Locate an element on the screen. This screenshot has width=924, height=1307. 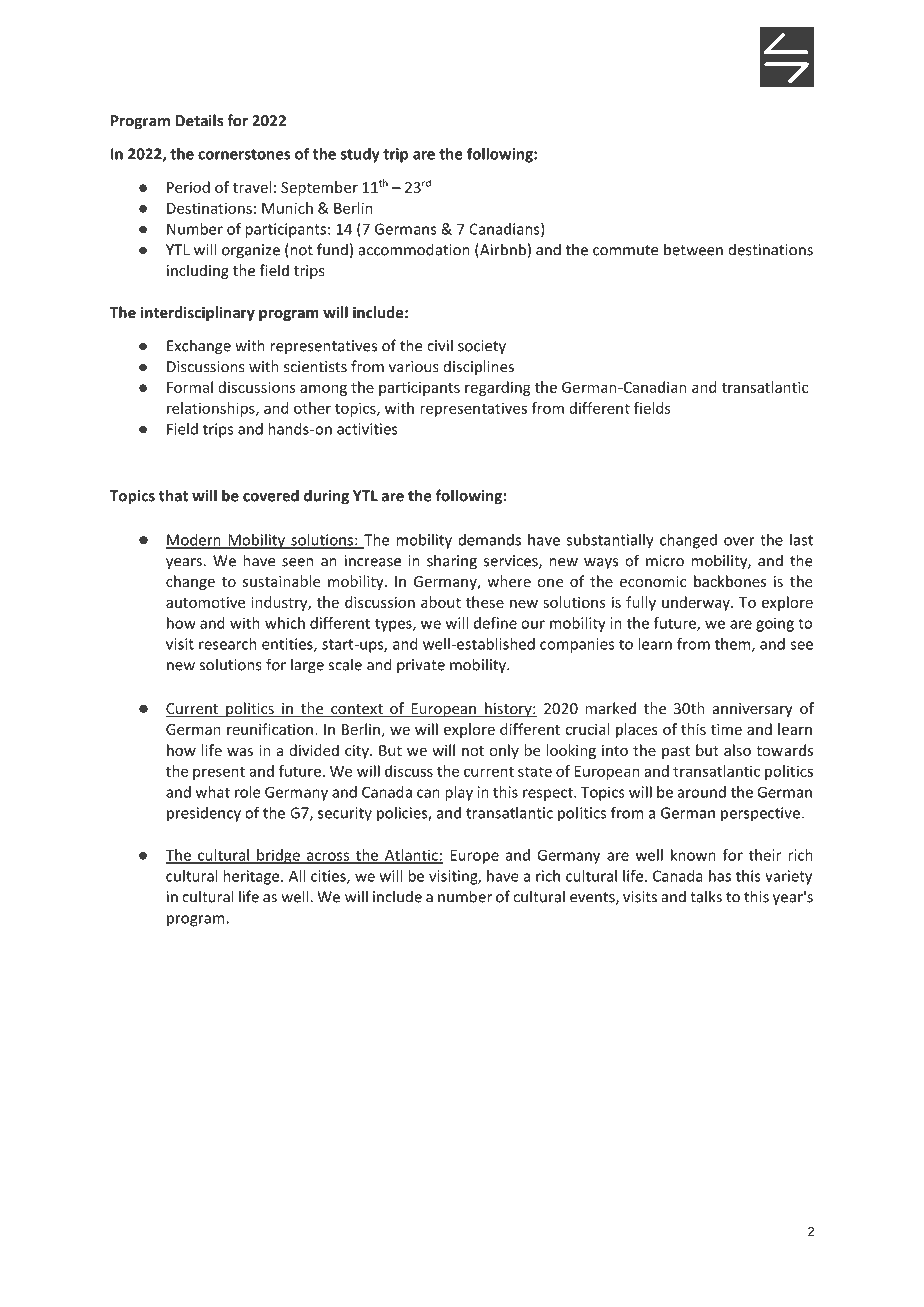
private is located at coordinates (421, 666).
